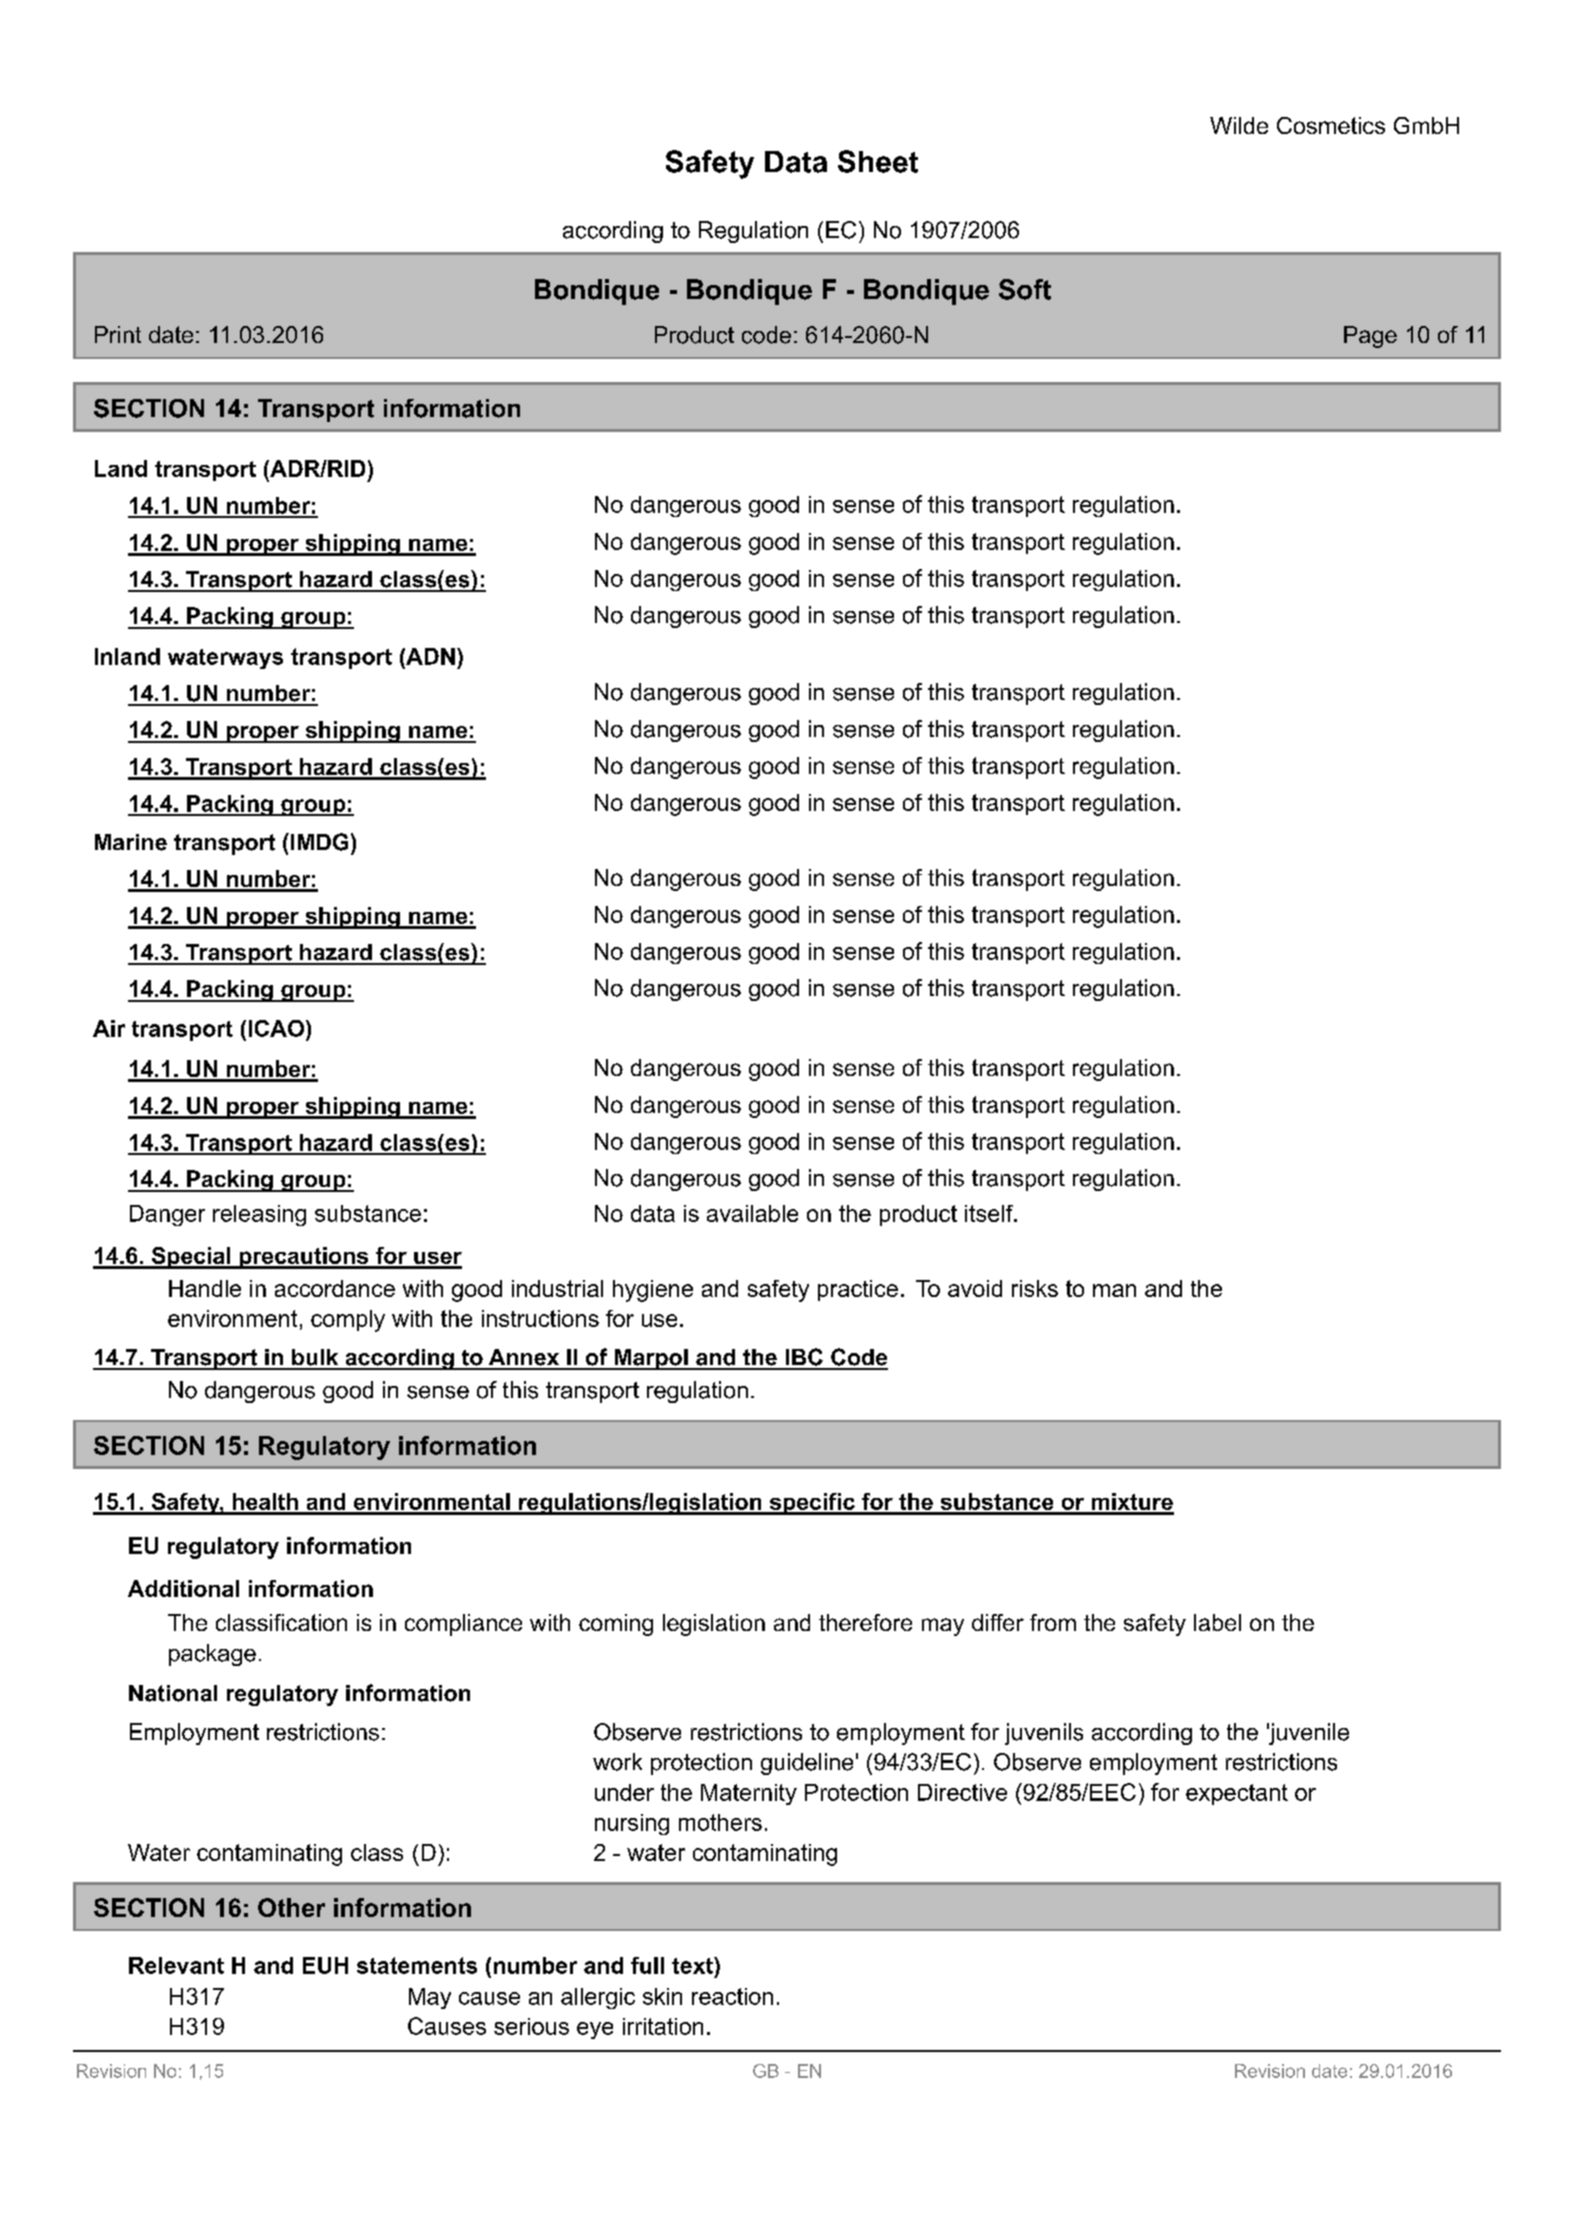 Image resolution: width=1571 pixels, height=2221 pixels. I want to click on expectant, so click(1237, 1794).
